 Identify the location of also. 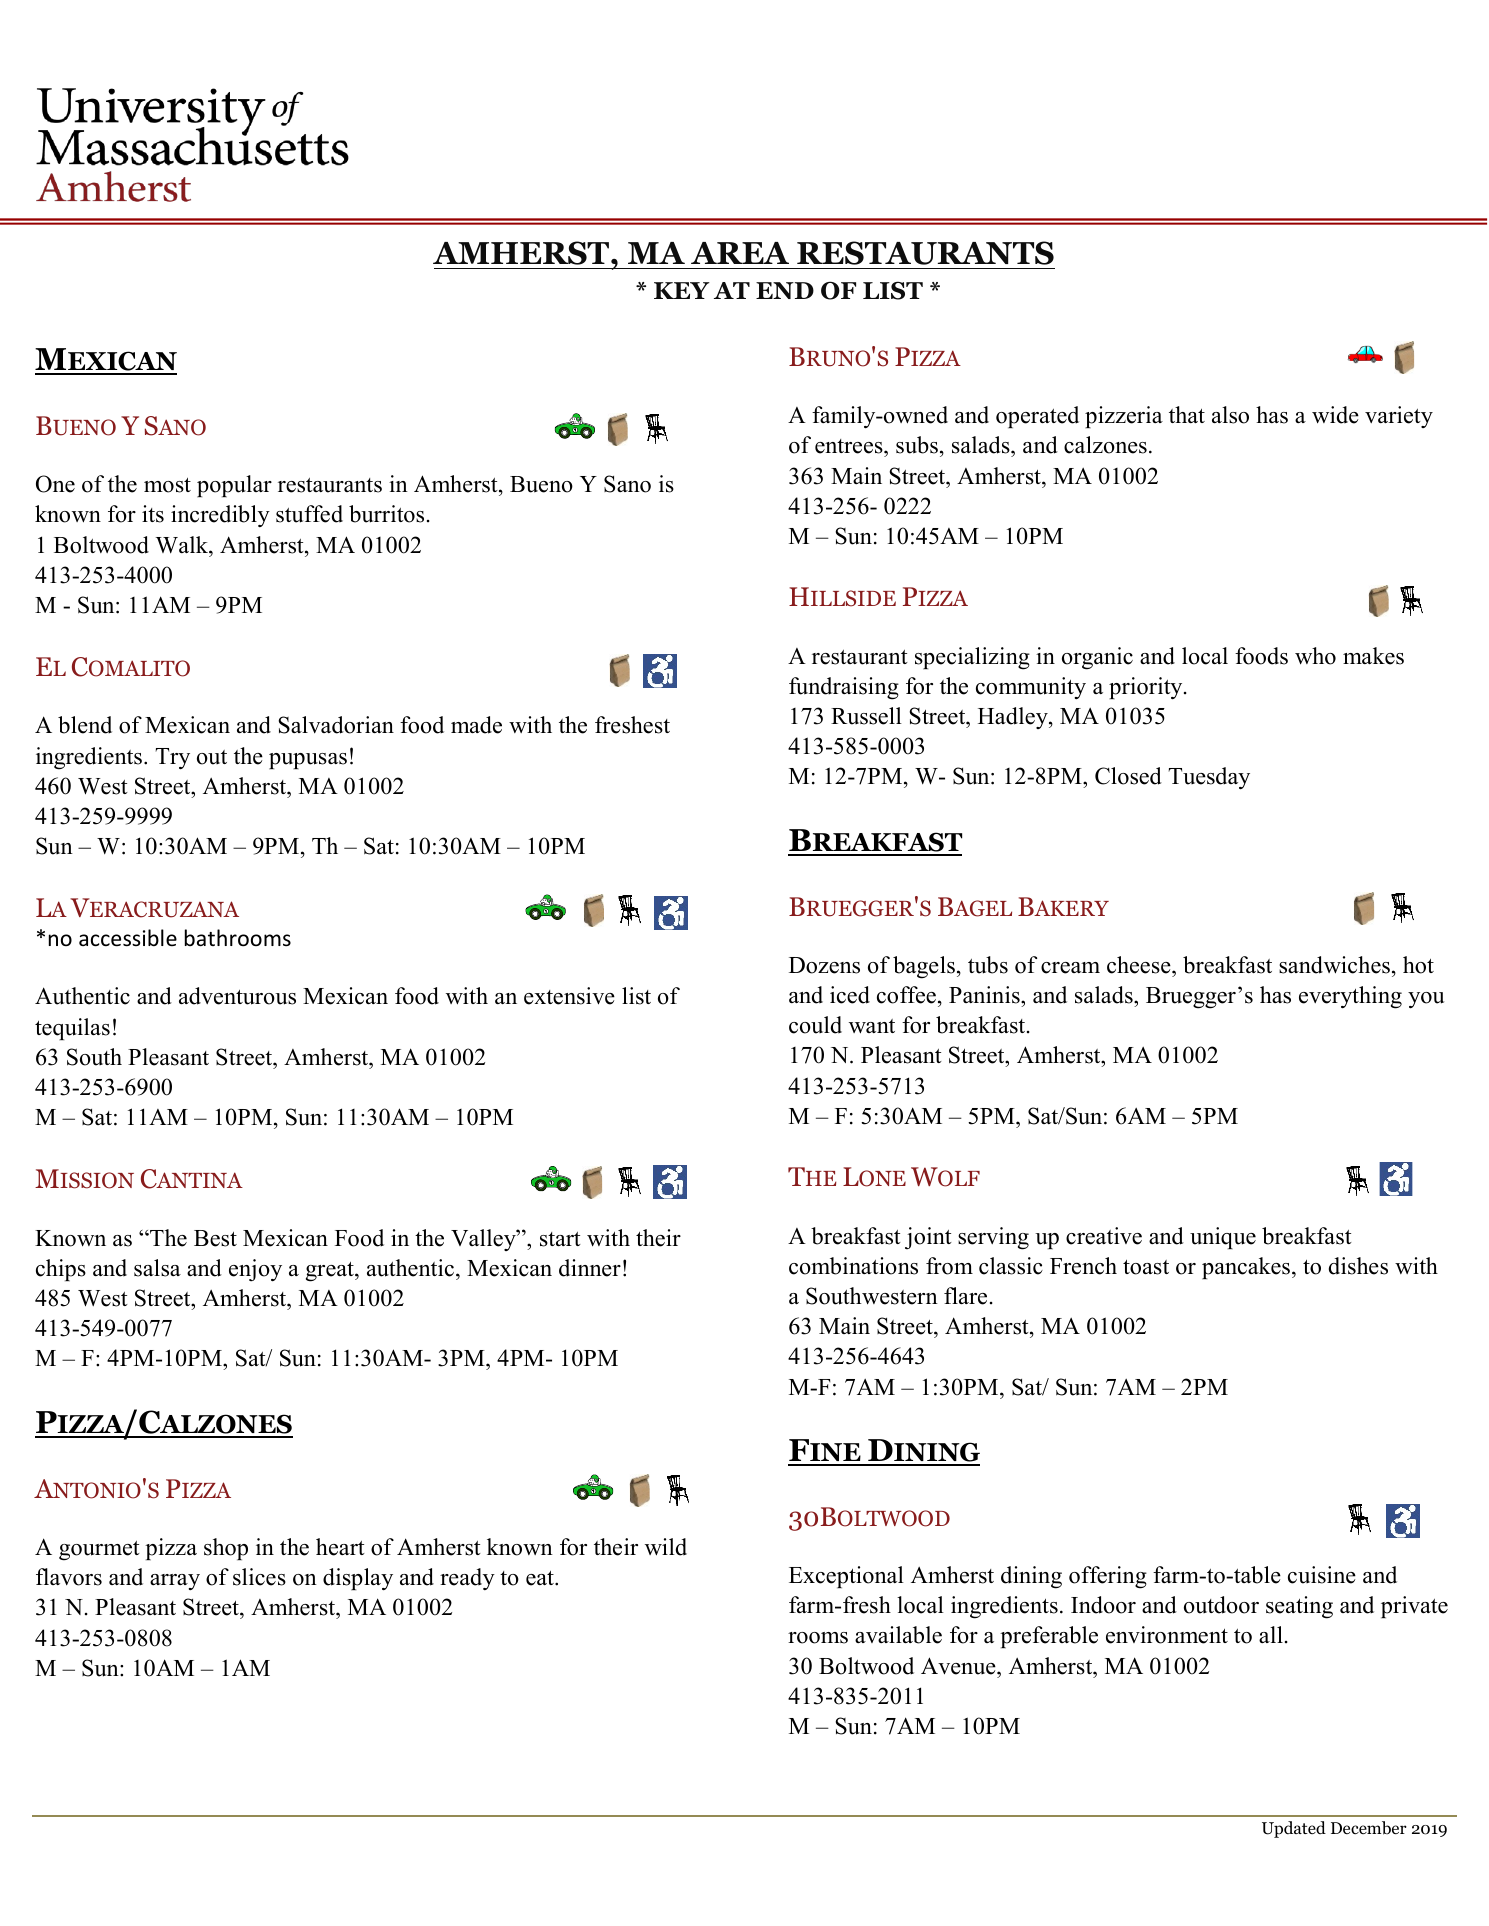
(1230, 415).
